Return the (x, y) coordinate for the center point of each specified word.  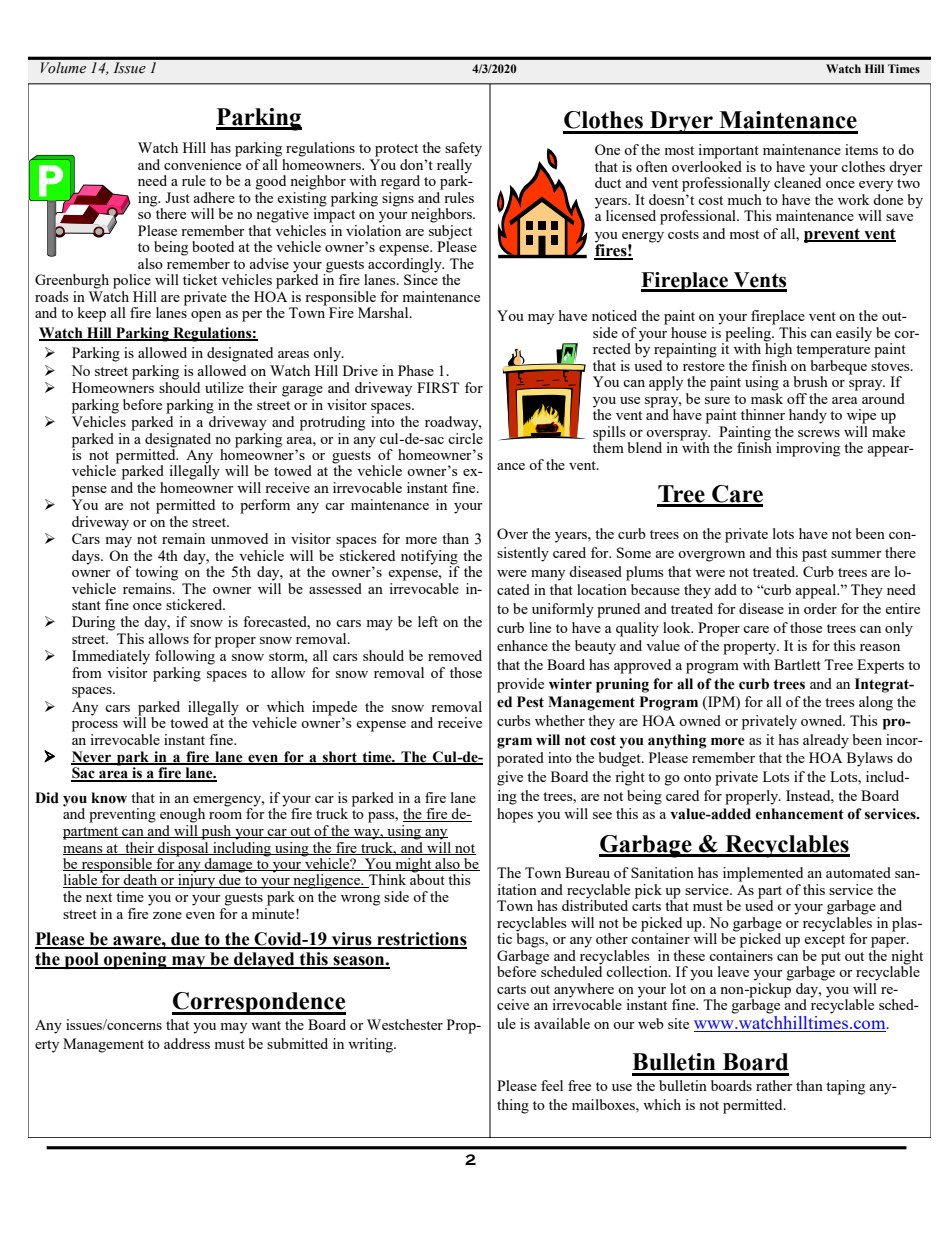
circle (465, 437)
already (826, 741)
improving (808, 449)
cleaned (797, 181)
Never (92, 758)
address (187, 1043)
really (454, 167)
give (510, 778)
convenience (202, 163)
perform (265, 506)
